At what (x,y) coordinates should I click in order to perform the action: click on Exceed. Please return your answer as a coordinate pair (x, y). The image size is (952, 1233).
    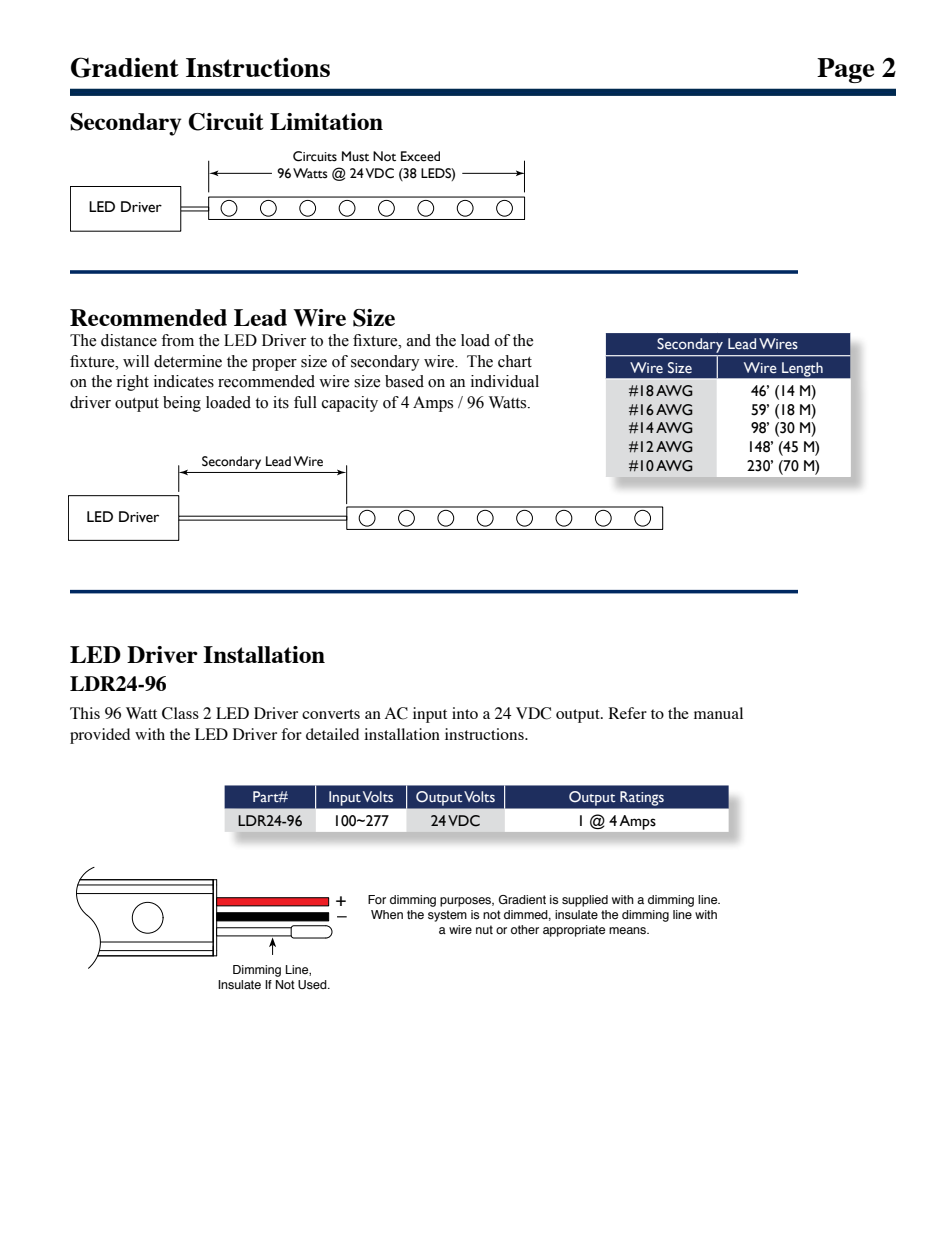
    Looking at the image, I should click on (420, 156).
